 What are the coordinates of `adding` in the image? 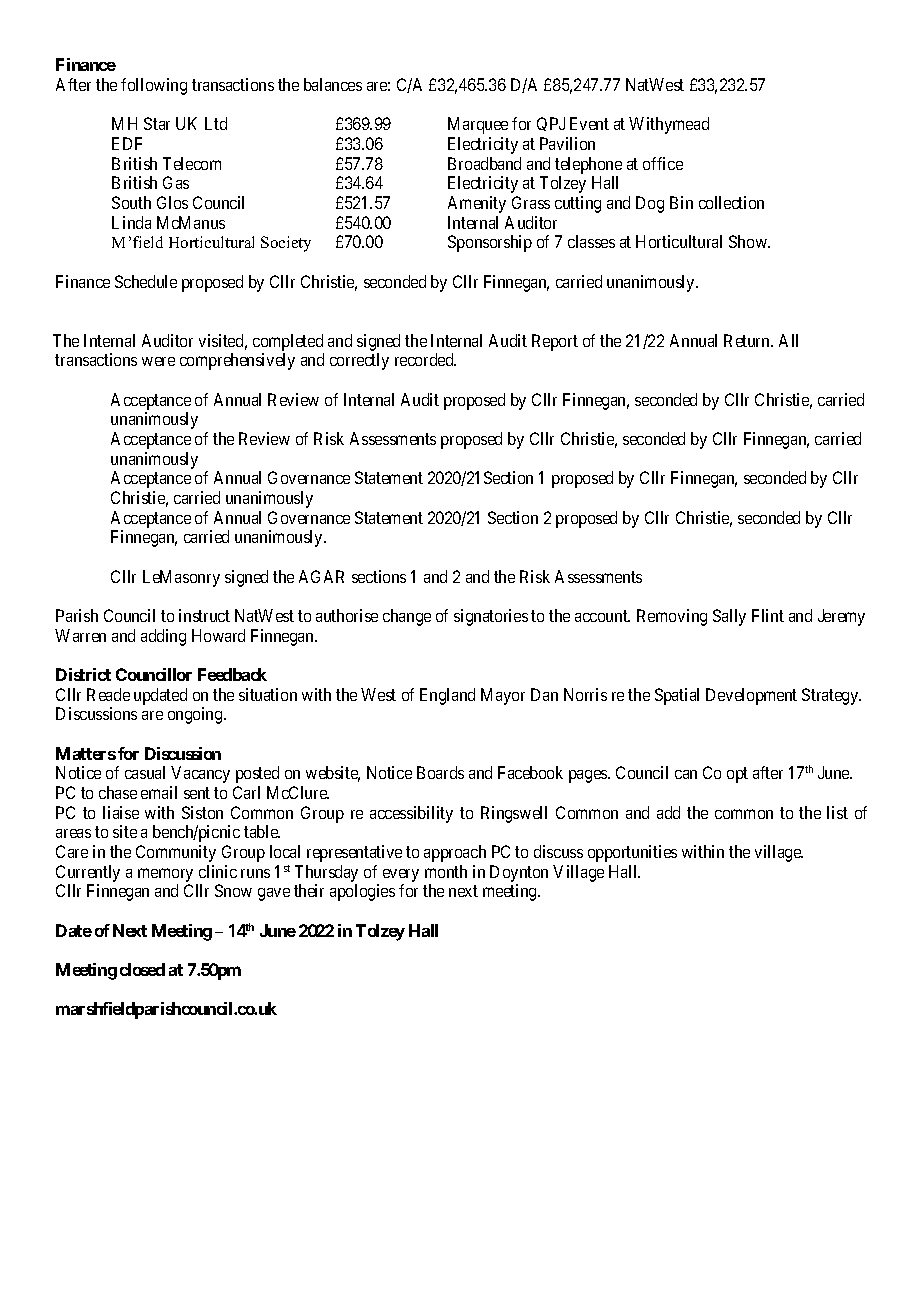 It's located at (163, 637).
